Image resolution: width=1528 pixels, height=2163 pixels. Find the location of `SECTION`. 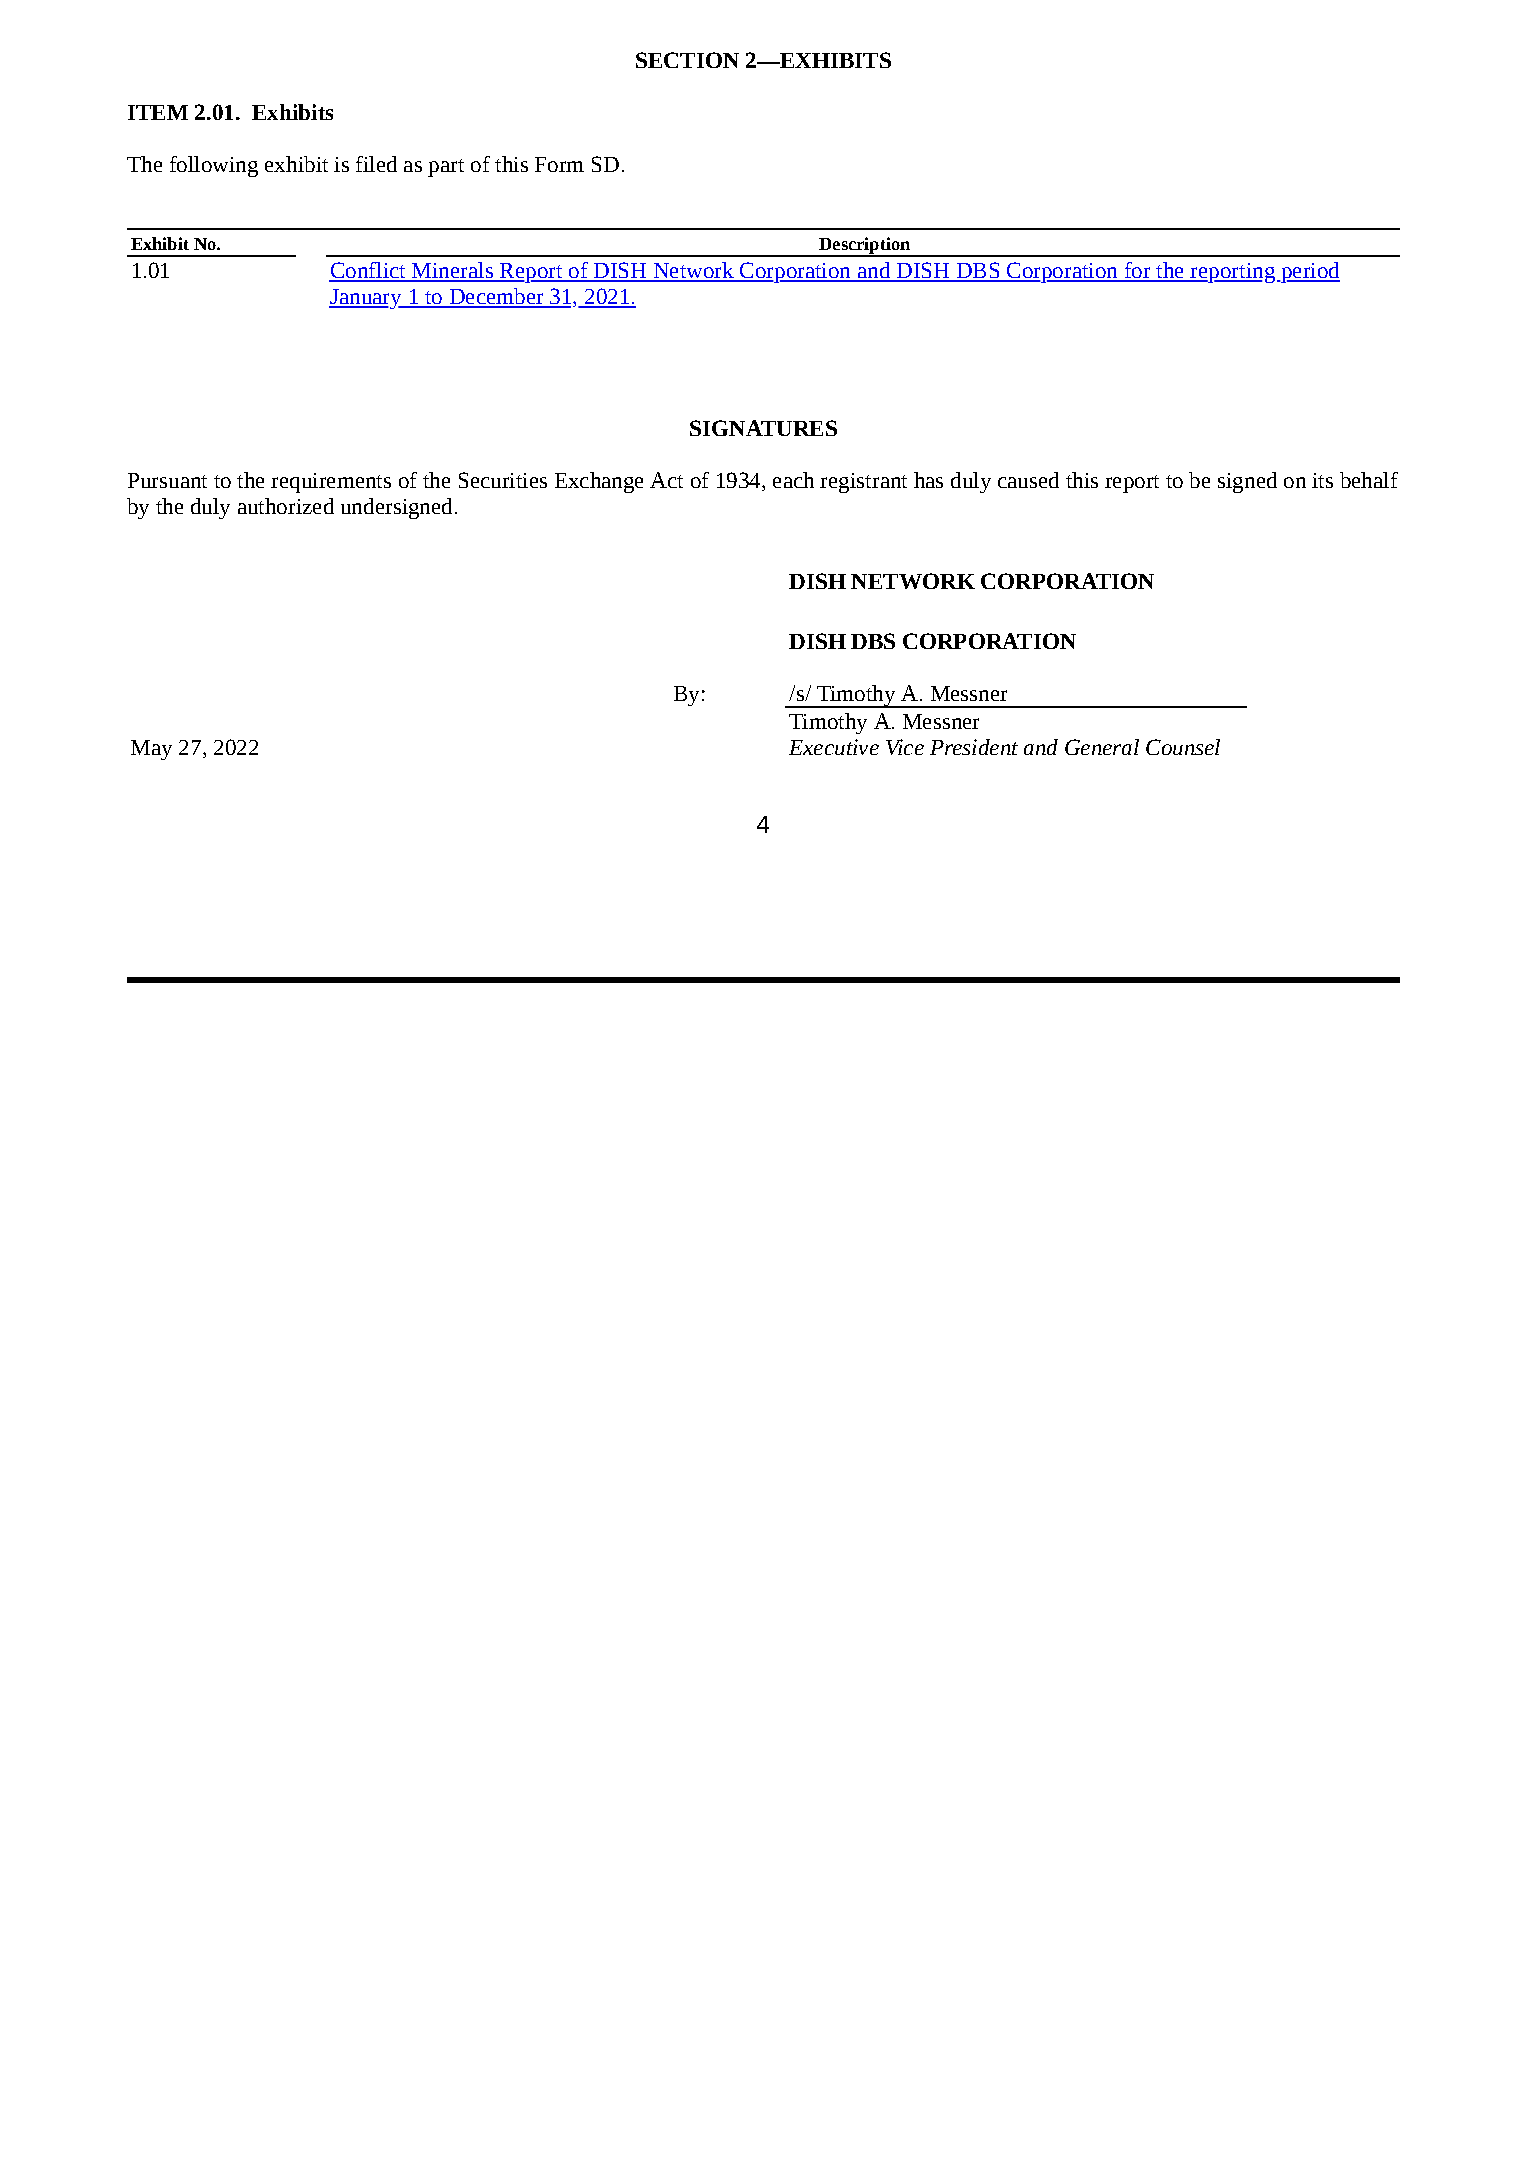

SECTION is located at coordinates (687, 60).
